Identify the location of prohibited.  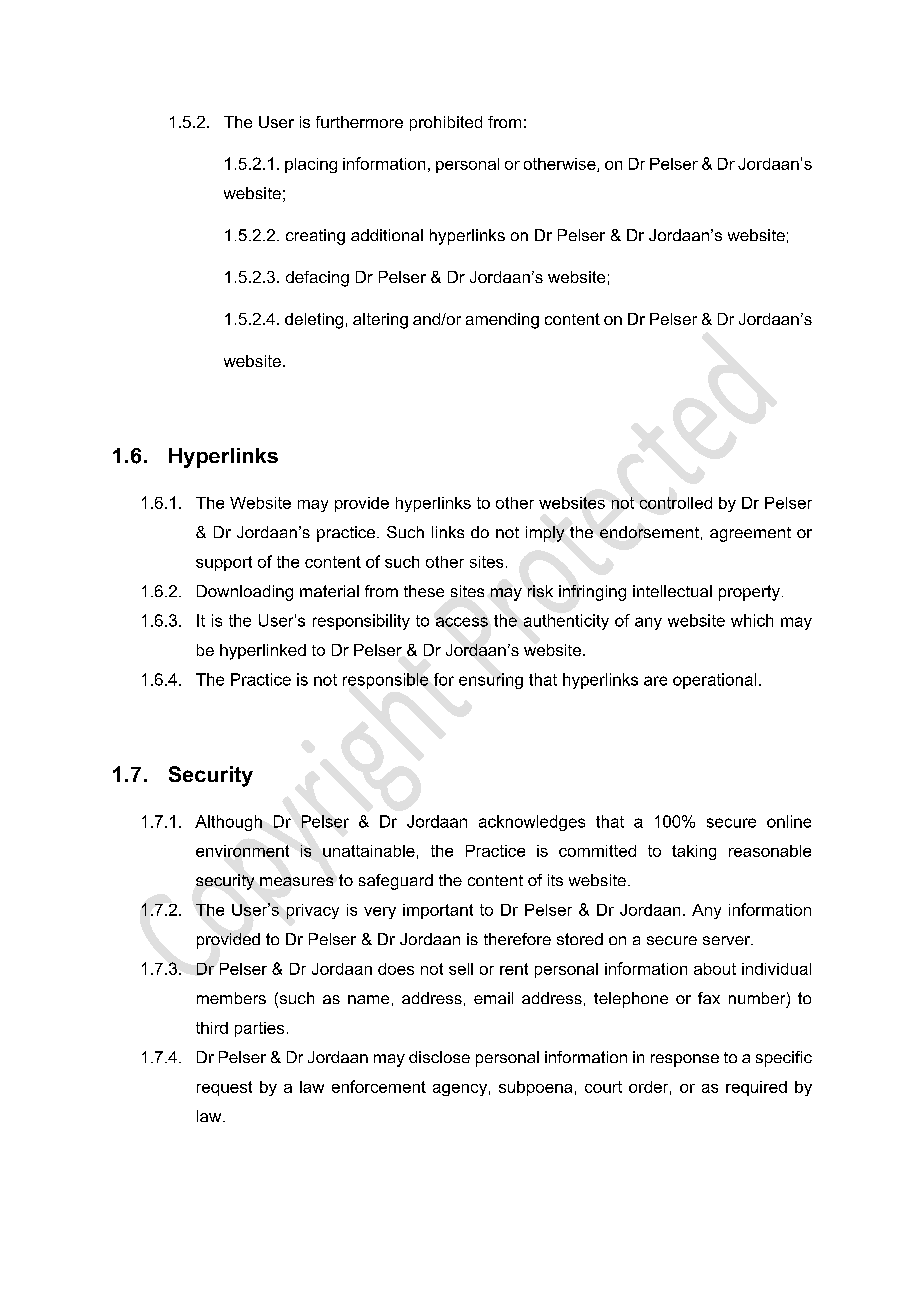
(446, 123).
